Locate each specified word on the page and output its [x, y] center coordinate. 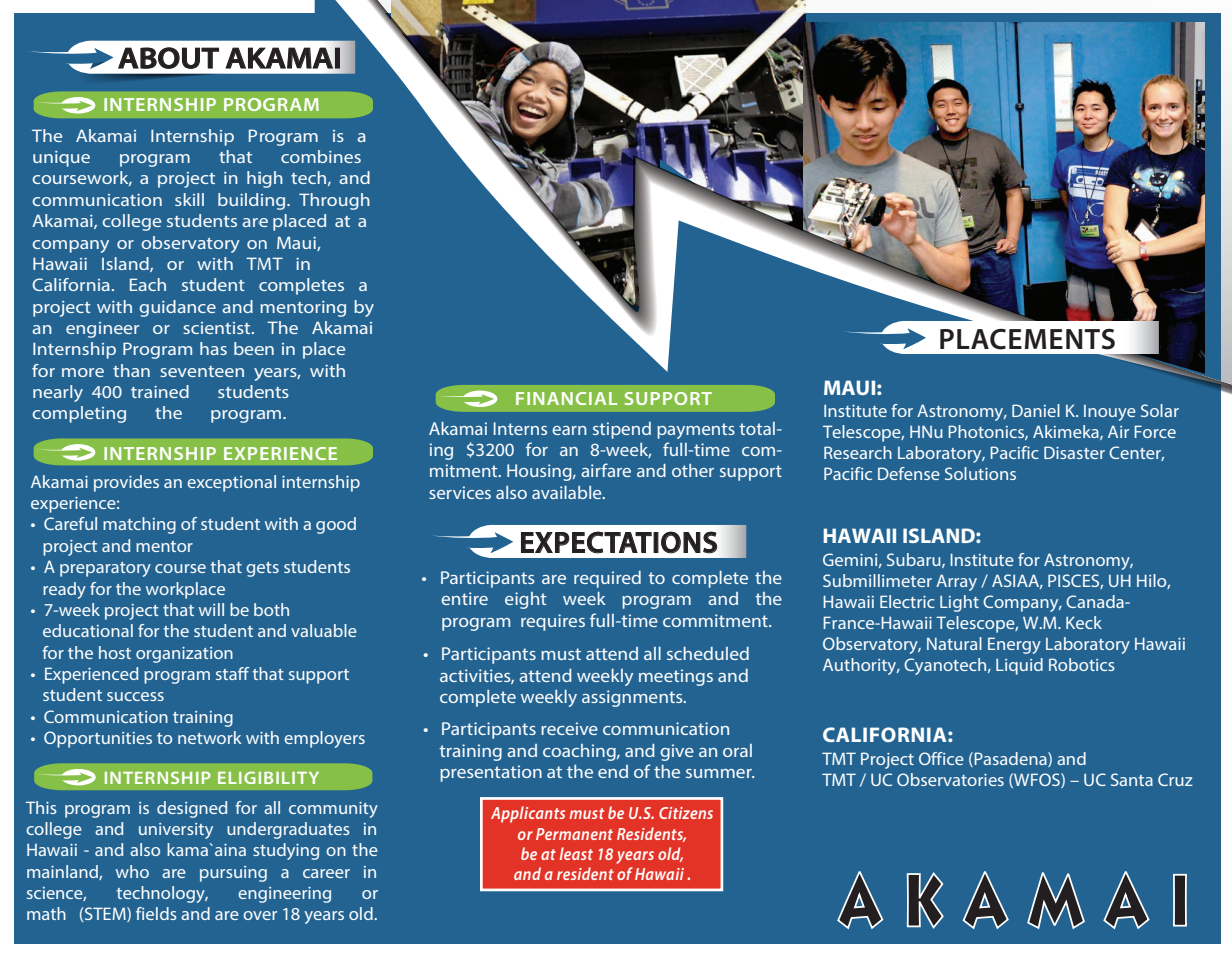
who [132, 871]
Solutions [980, 473]
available [568, 492]
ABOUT [168, 58]
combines [321, 156]
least [576, 853]
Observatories [950, 779]
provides [126, 483]
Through [334, 201]
